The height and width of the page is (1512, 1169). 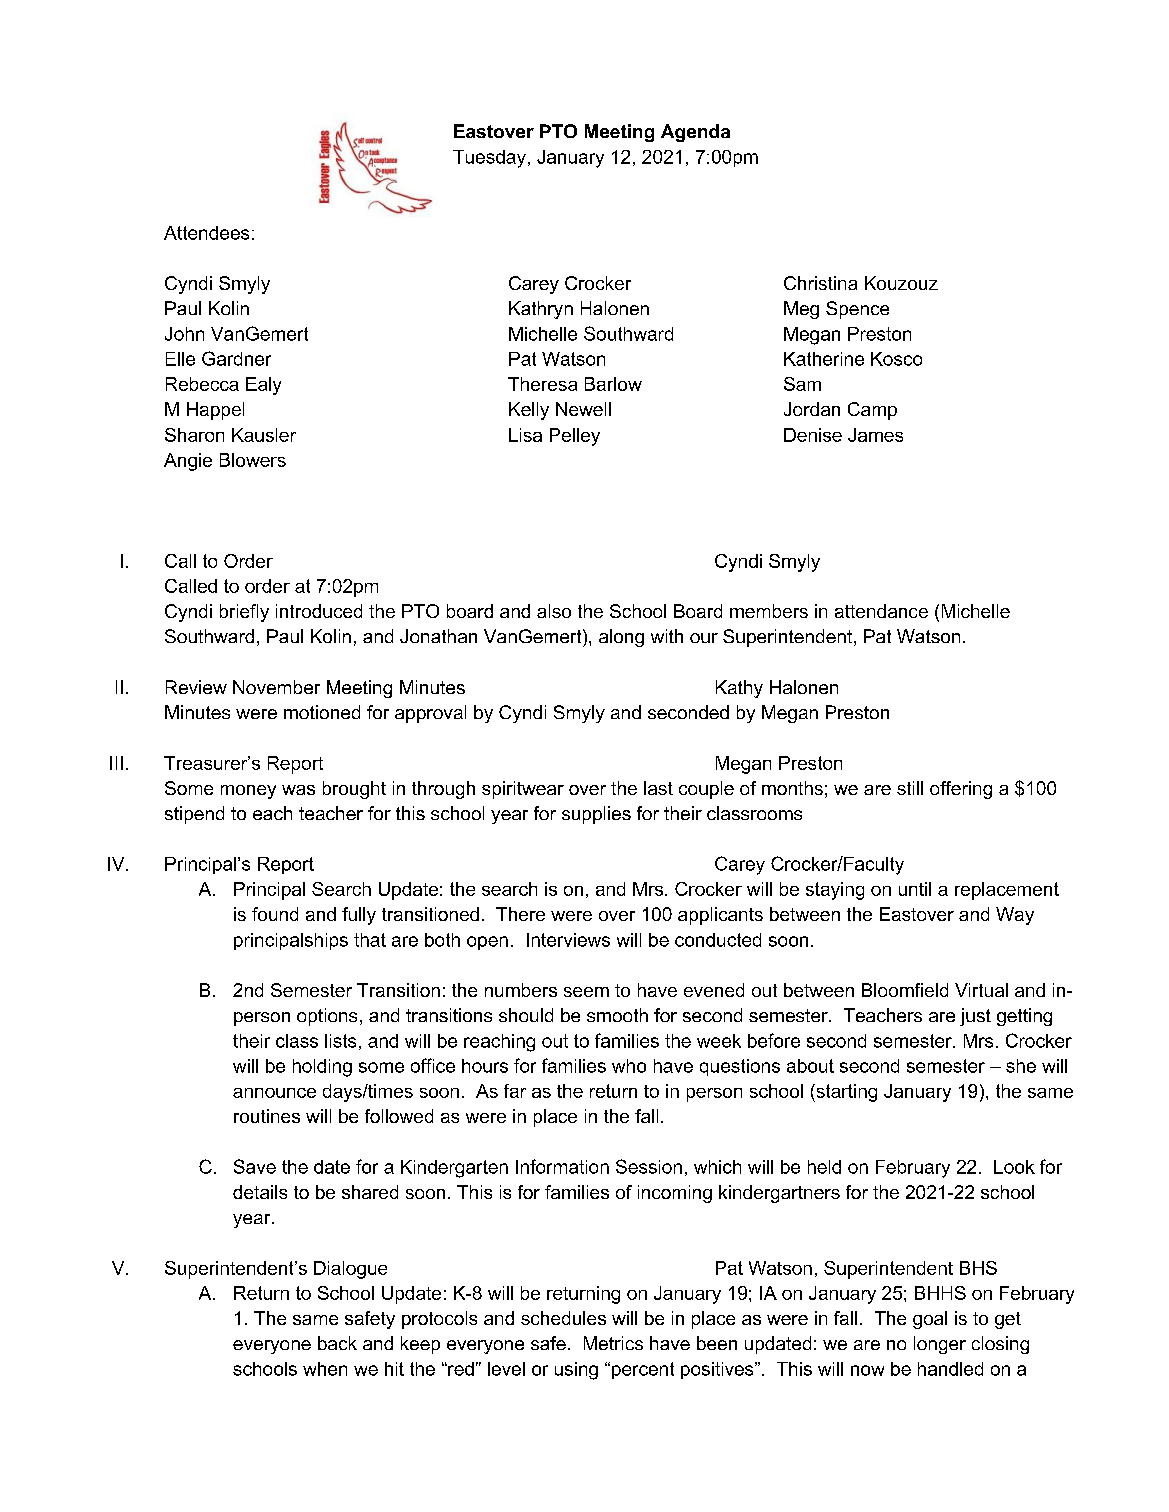 What do you see at coordinates (253, 460) in the page?
I see `Blowers` at bounding box center [253, 460].
